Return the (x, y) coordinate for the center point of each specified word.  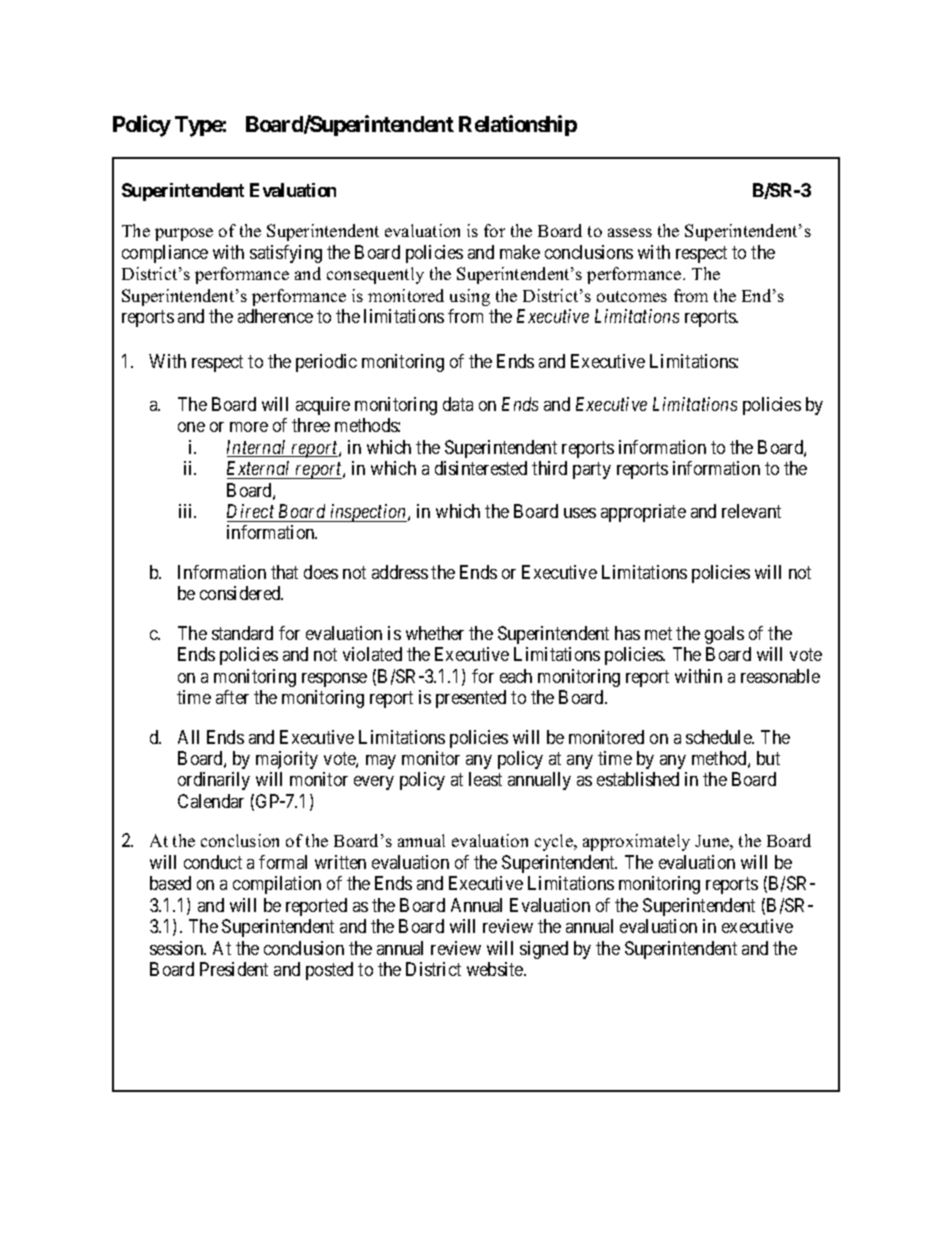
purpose (184, 234)
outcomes (632, 296)
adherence (275, 316)
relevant (751, 511)
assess (630, 232)
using (470, 297)
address (400, 572)
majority (287, 760)
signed (544, 950)
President (234, 969)
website (496, 969)
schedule (720, 737)
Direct (250, 511)
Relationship (518, 125)
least (485, 779)
